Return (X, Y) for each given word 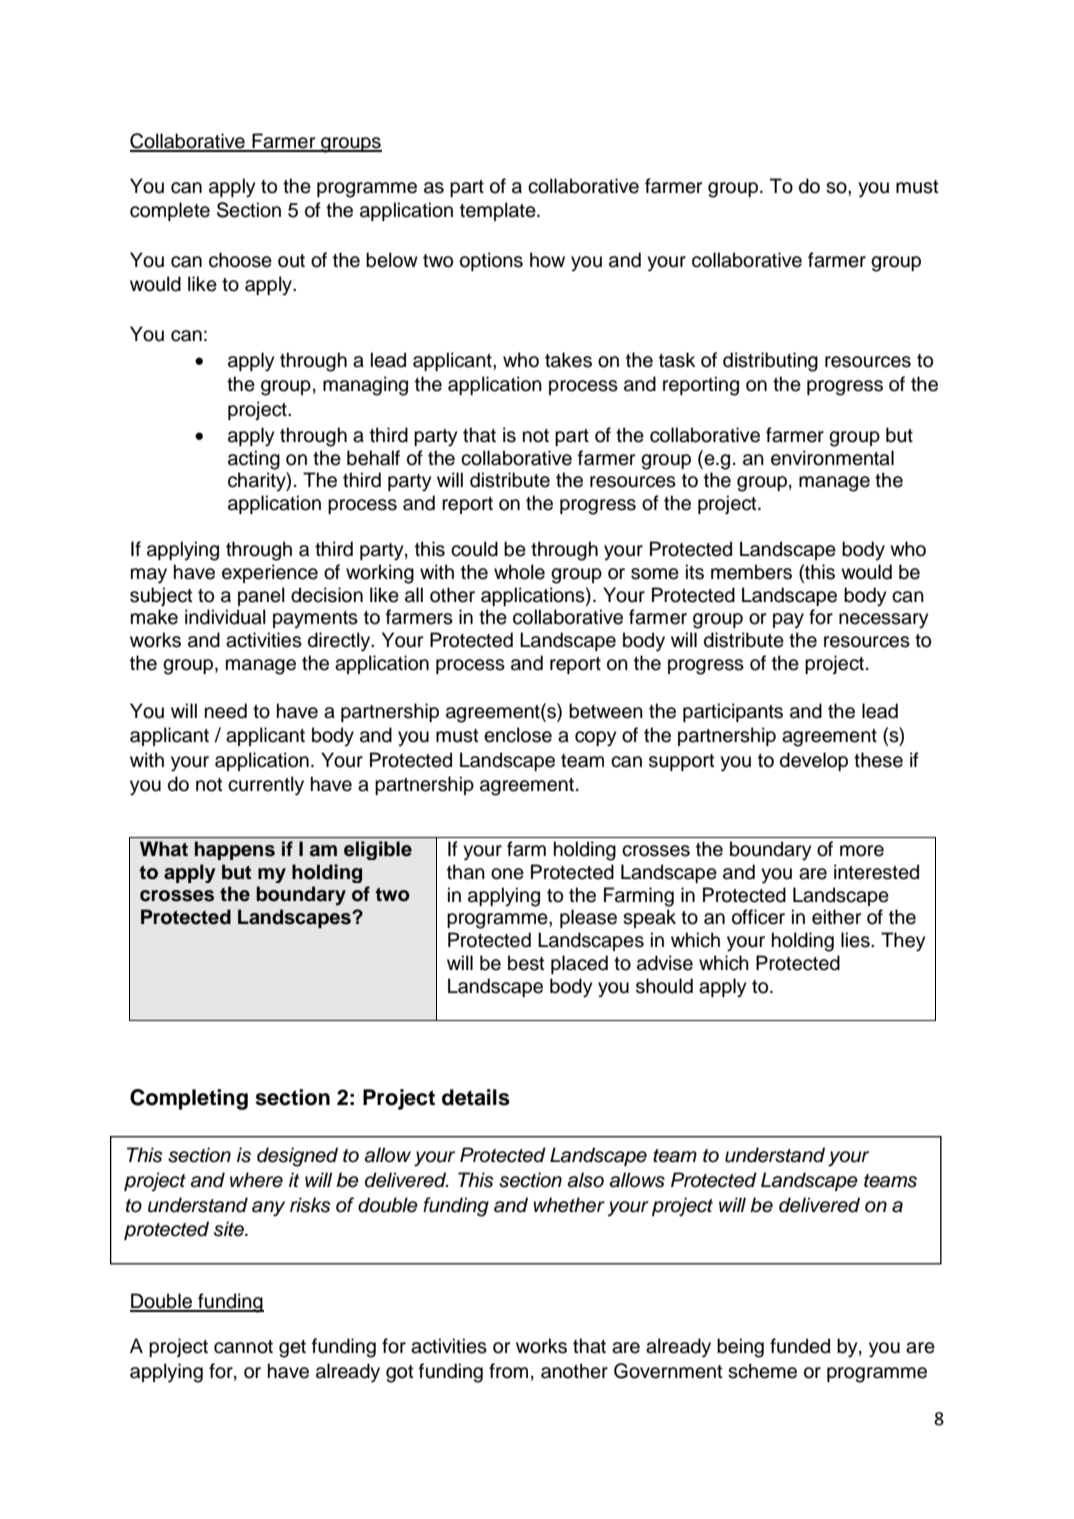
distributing (770, 362)
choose (240, 260)
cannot (243, 1347)
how (547, 260)
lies (856, 940)
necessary (883, 621)
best (526, 963)
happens (235, 850)
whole (519, 572)
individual (225, 617)
